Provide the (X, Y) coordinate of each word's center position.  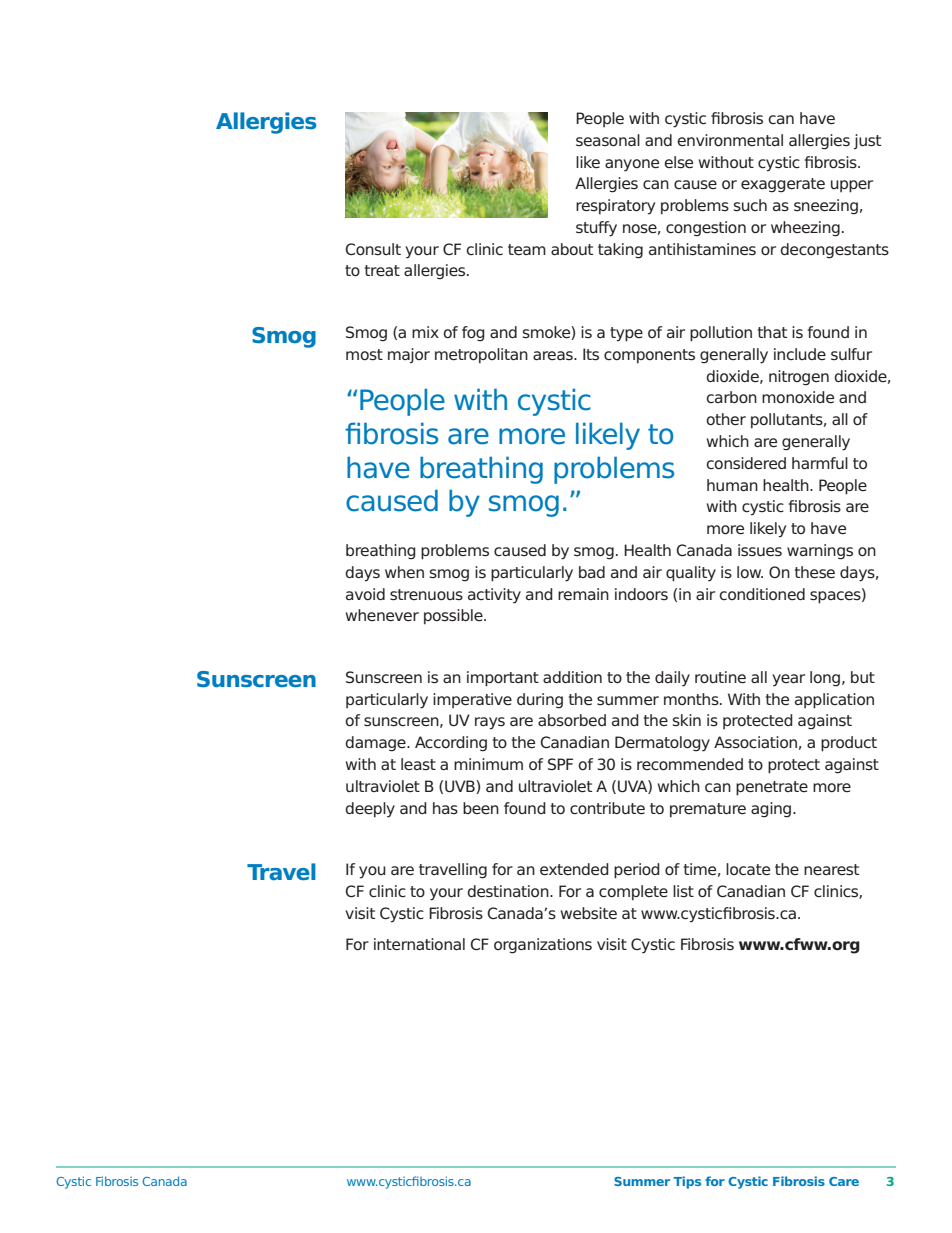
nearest (831, 870)
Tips (687, 1182)
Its (591, 354)
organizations (543, 946)
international (419, 944)
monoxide (798, 397)
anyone (632, 165)
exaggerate (783, 185)
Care (844, 1181)
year (788, 680)
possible (454, 617)
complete (633, 893)
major (409, 356)
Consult (373, 249)
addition (572, 677)
